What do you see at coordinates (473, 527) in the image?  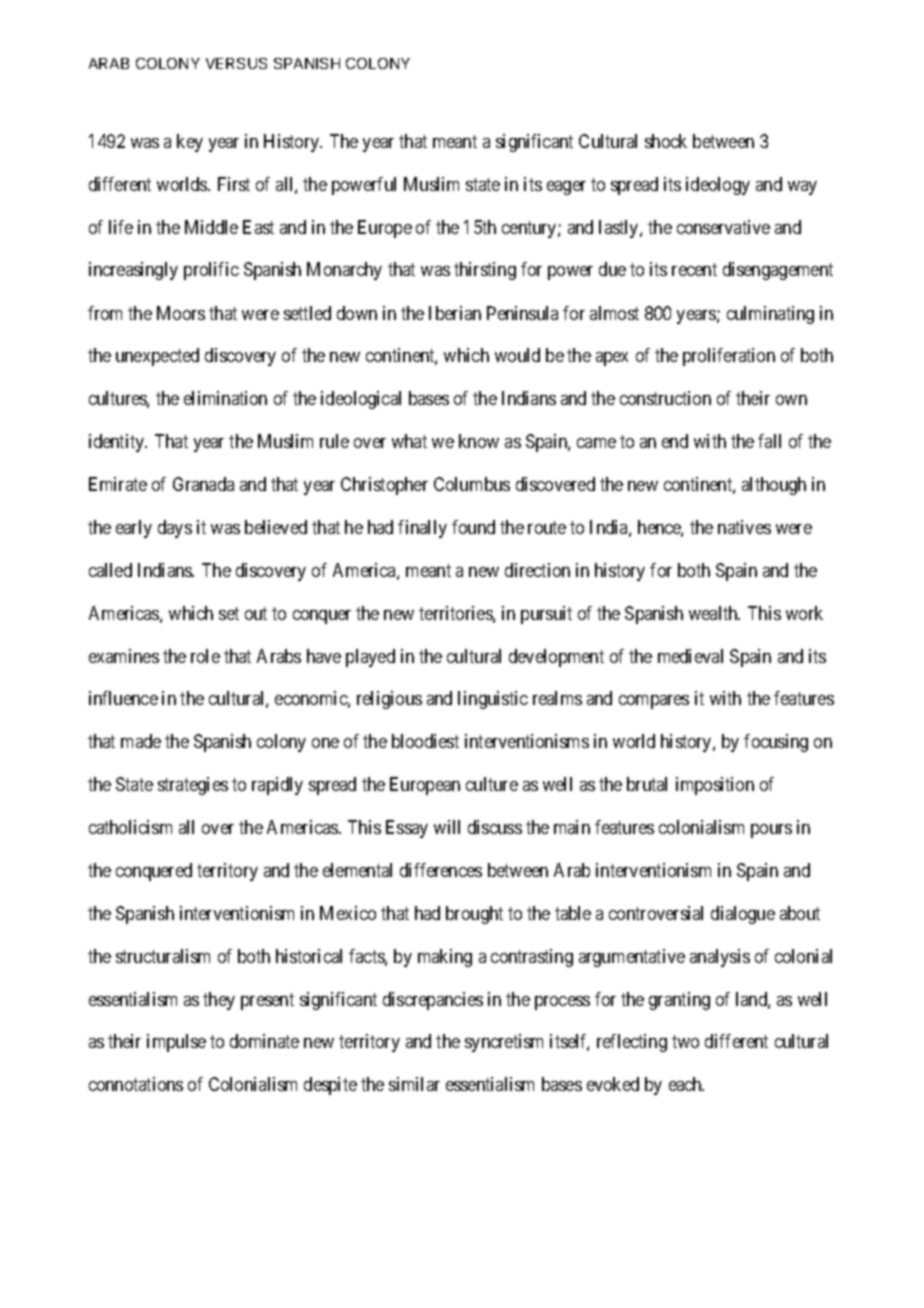 I see `found` at bounding box center [473, 527].
